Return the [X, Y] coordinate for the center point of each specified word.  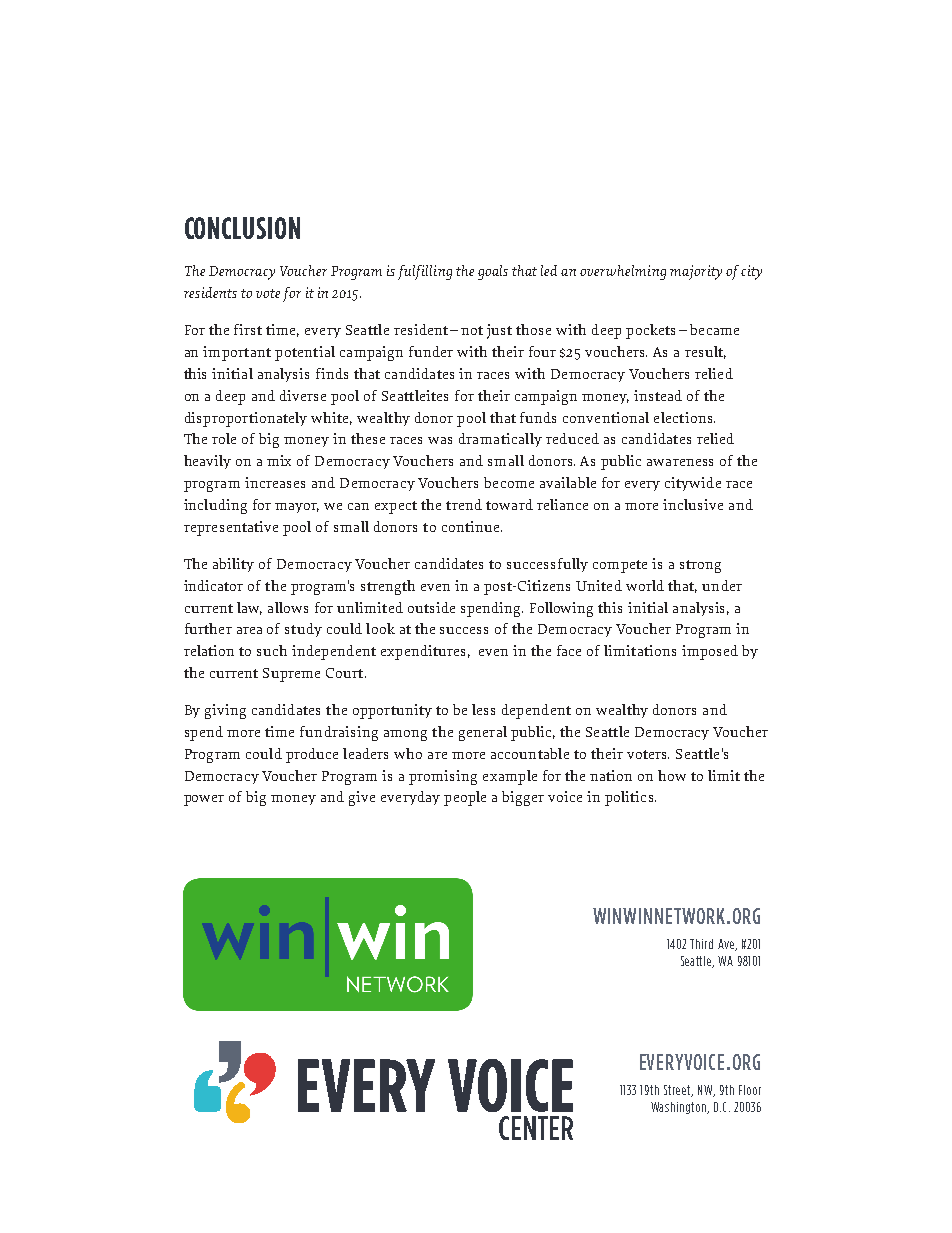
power [204, 800]
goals [493, 272]
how [672, 775]
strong [700, 566]
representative [231, 528]
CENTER [536, 1128]
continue [470, 526]
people [465, 798]
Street [678, 1091]
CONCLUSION [242, 228]
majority [696, 272]
